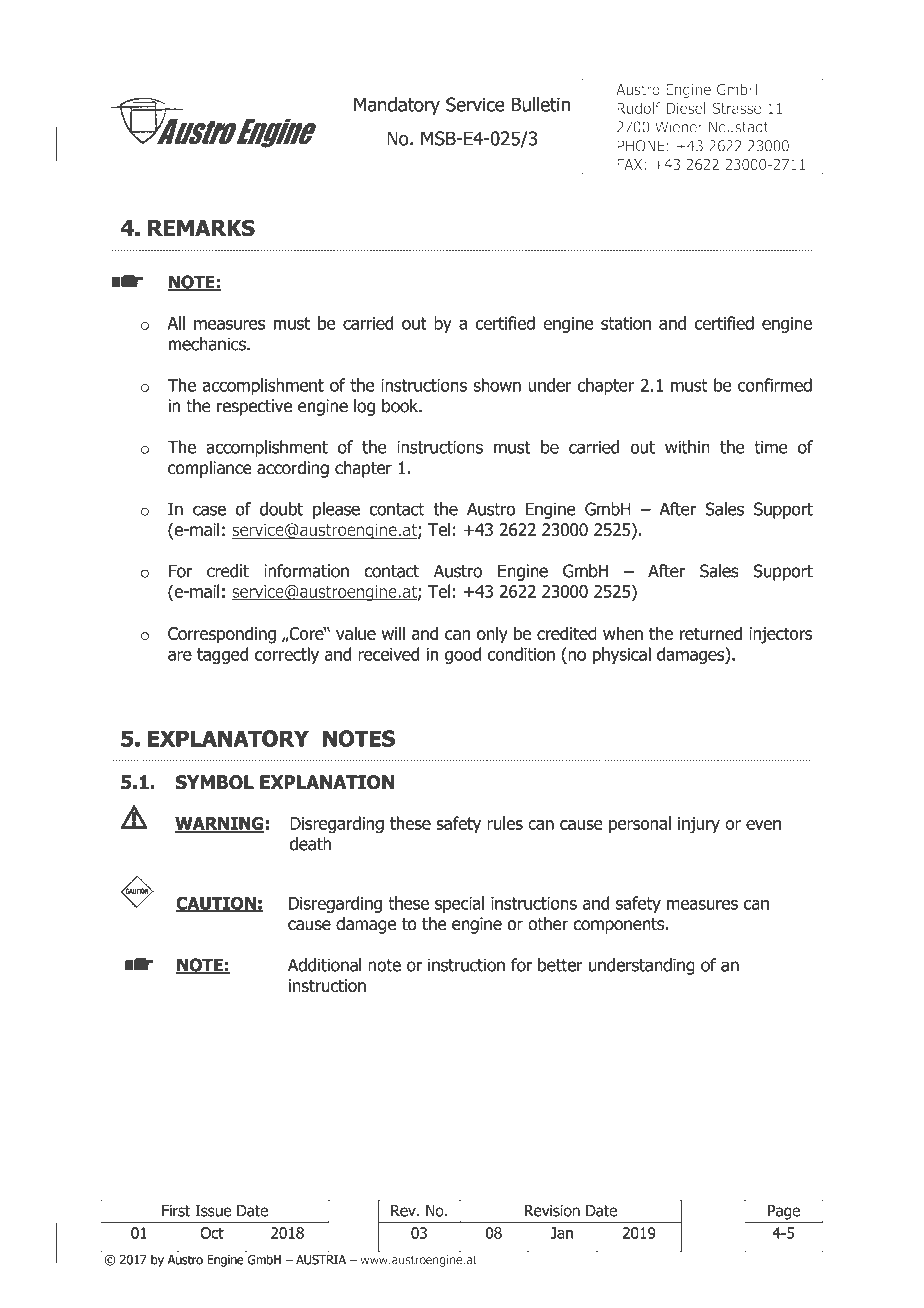  What do you see at coordinates (687, 447) in the document?
I see `within` at bounding box center [687, 447].
